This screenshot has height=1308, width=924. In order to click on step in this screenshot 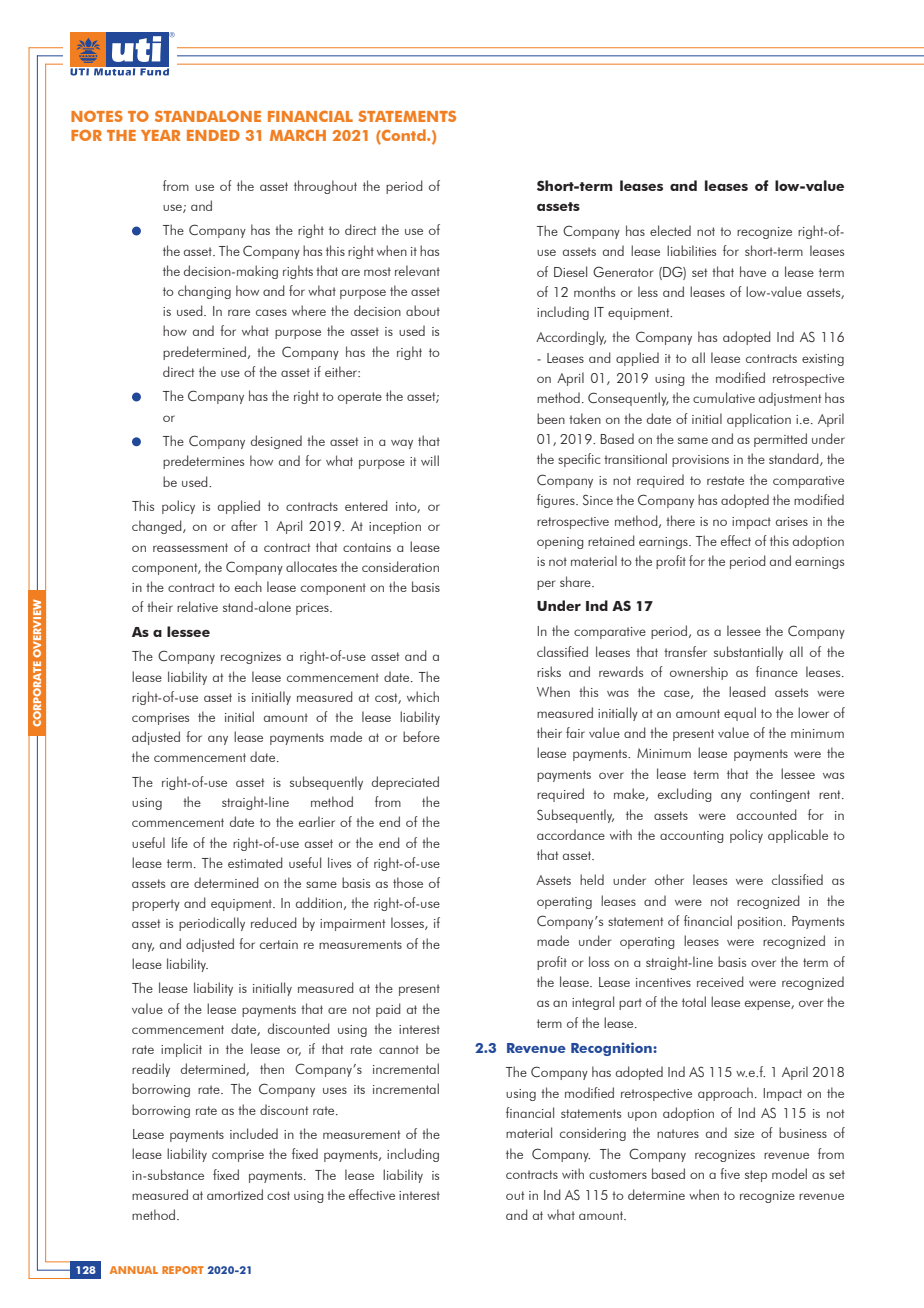, I will do `click(756, 1176)`.
